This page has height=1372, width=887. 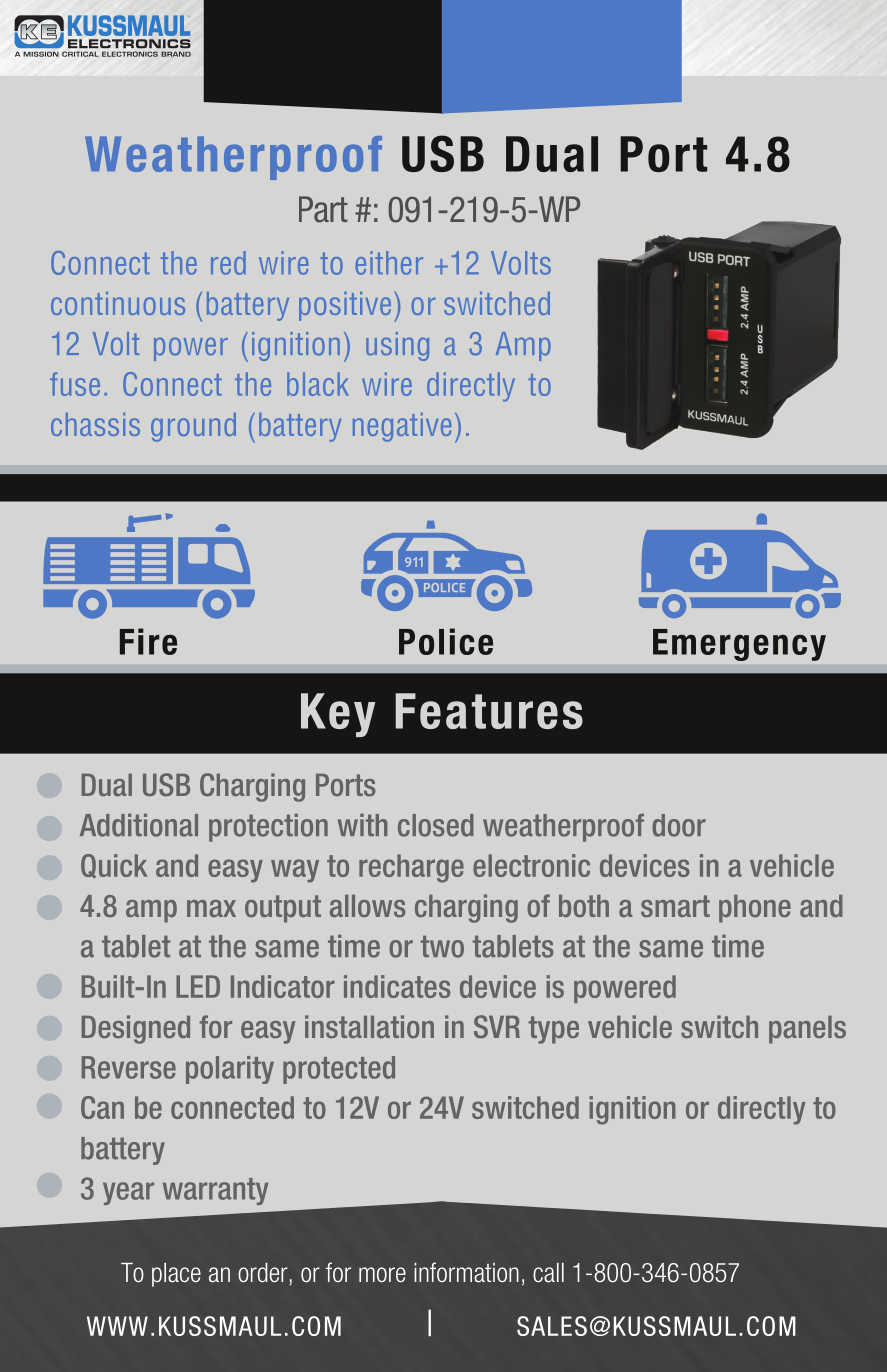 I want to click on closed, so click(x=436, y=825).
